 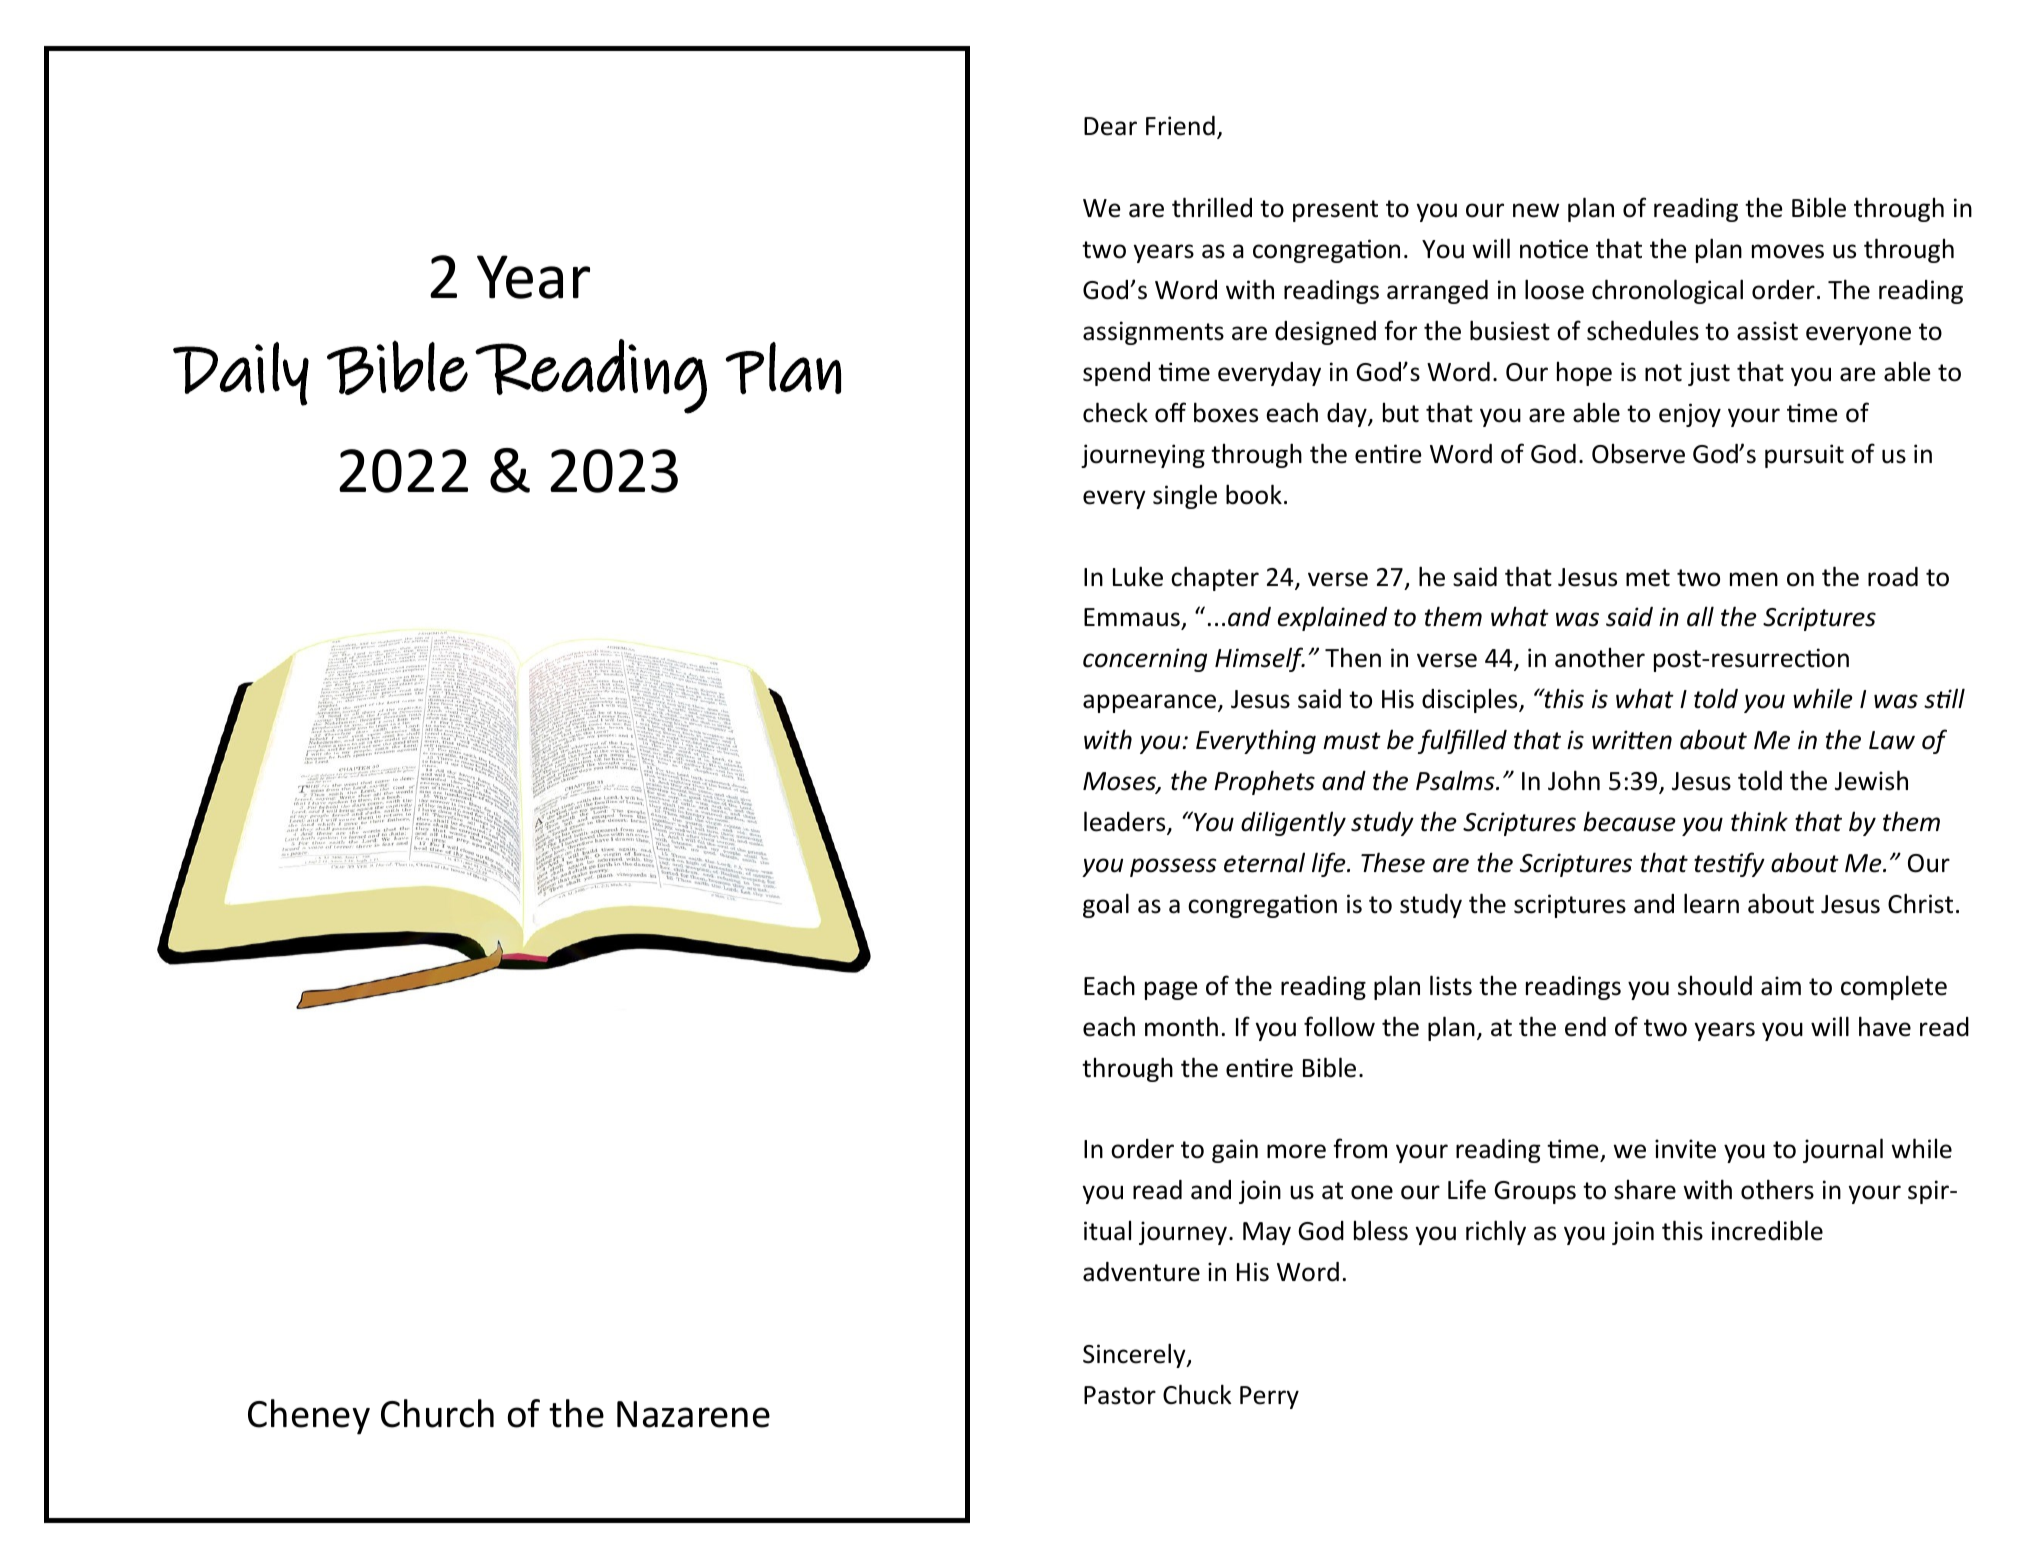 I want to click on check, so click(x=1115, y=412).
